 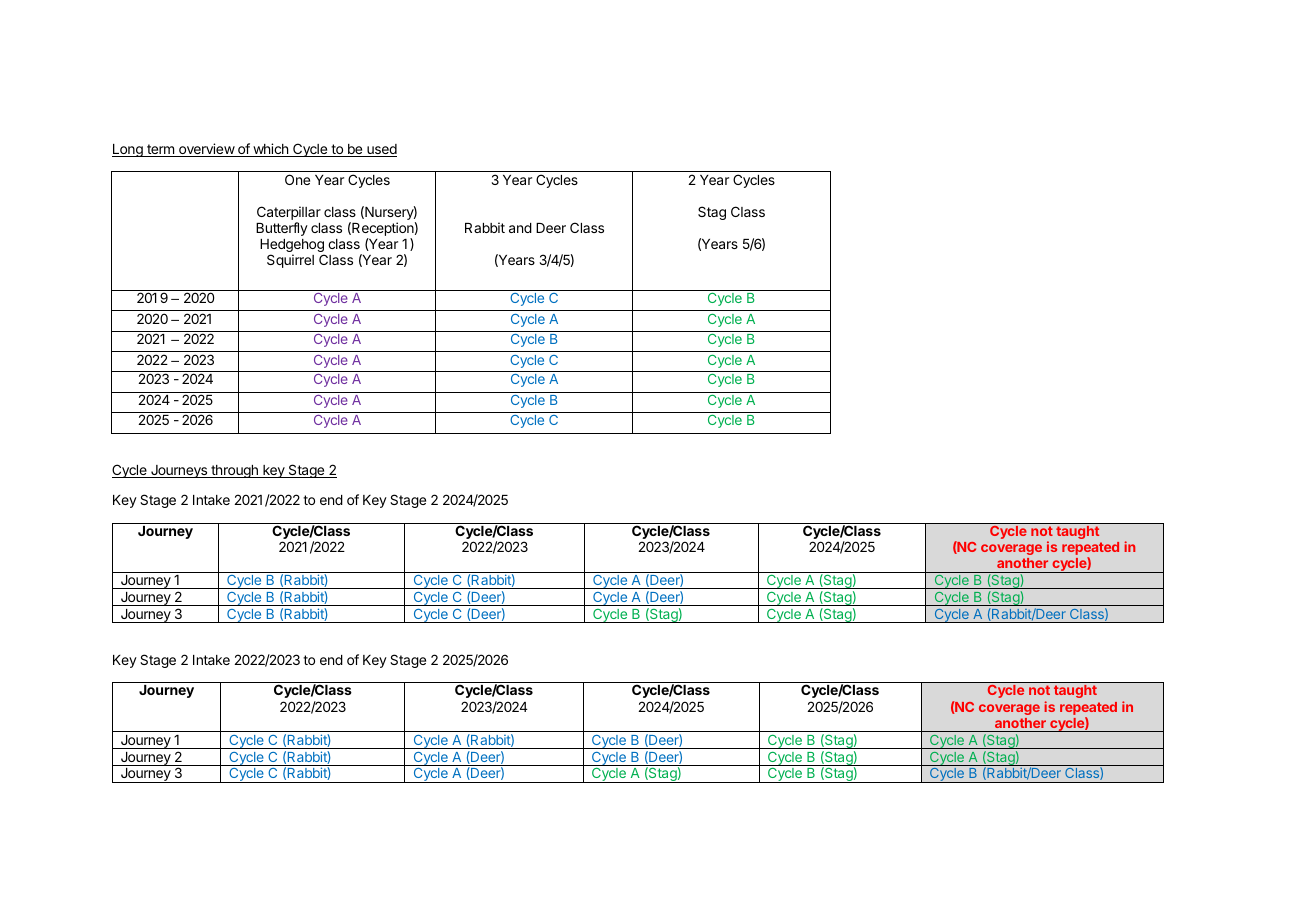 What do you see at coordinates (160, 150) in the screenshot?
I see `term` at bounding box center [160, 150].
